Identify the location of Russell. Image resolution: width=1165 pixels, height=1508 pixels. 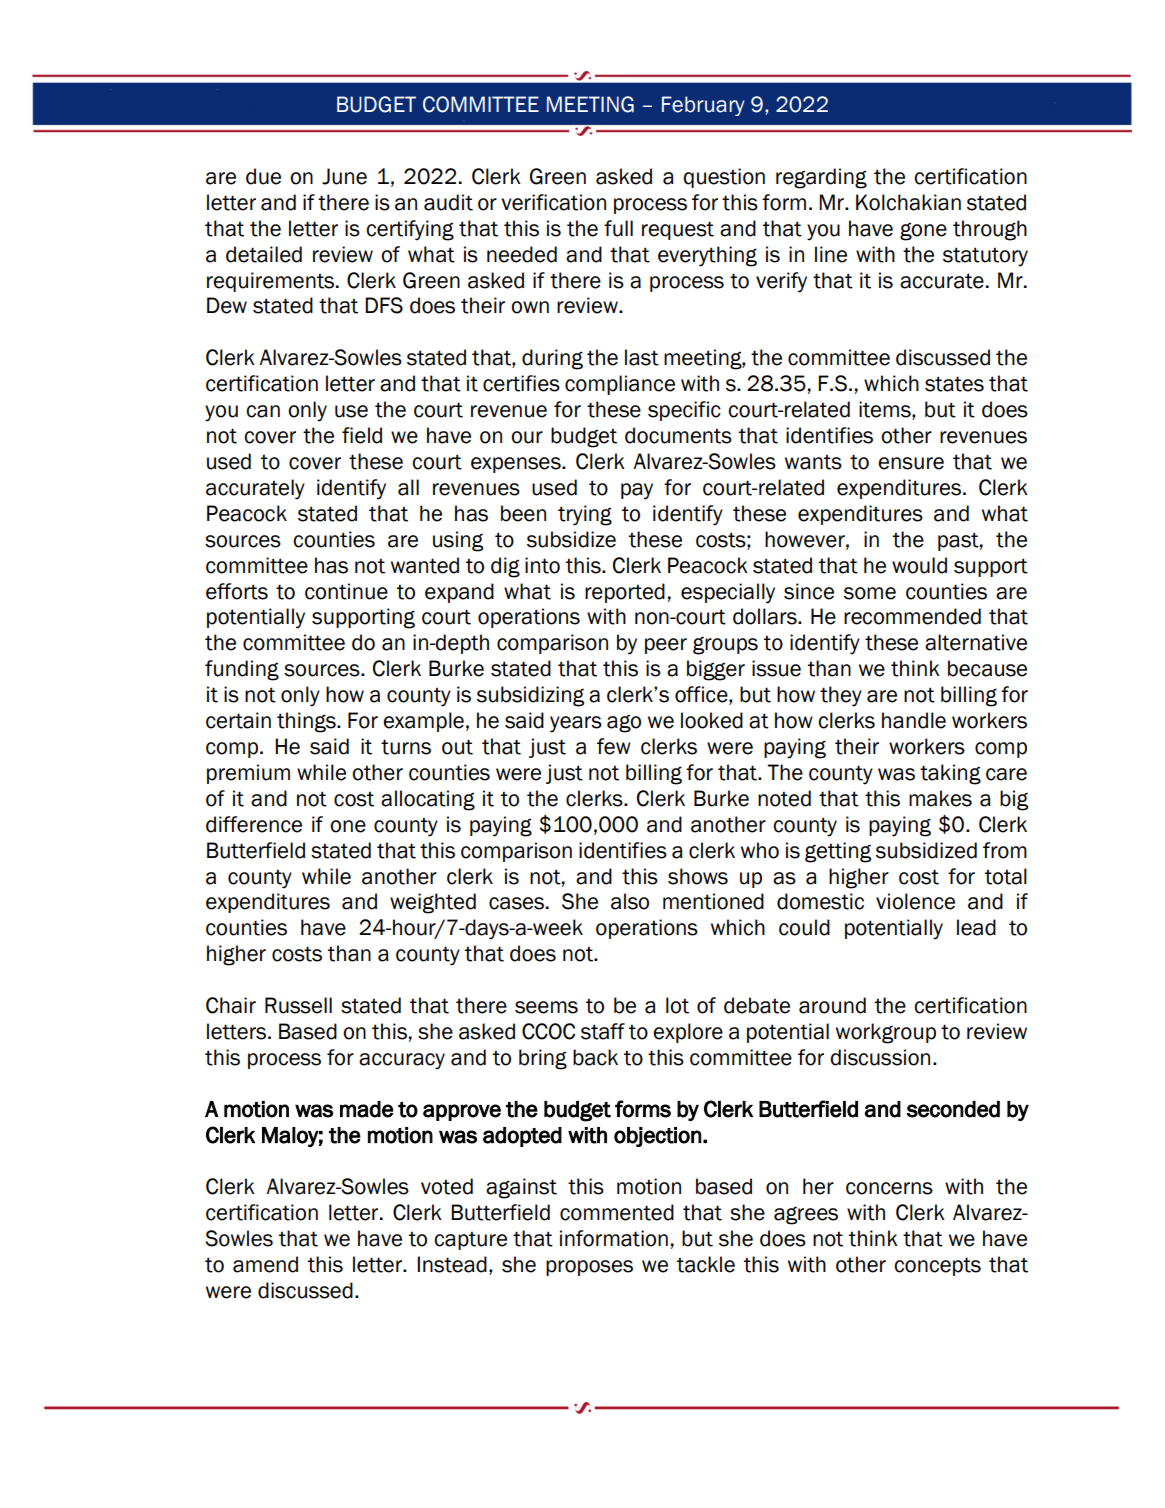
(298, 1005).
